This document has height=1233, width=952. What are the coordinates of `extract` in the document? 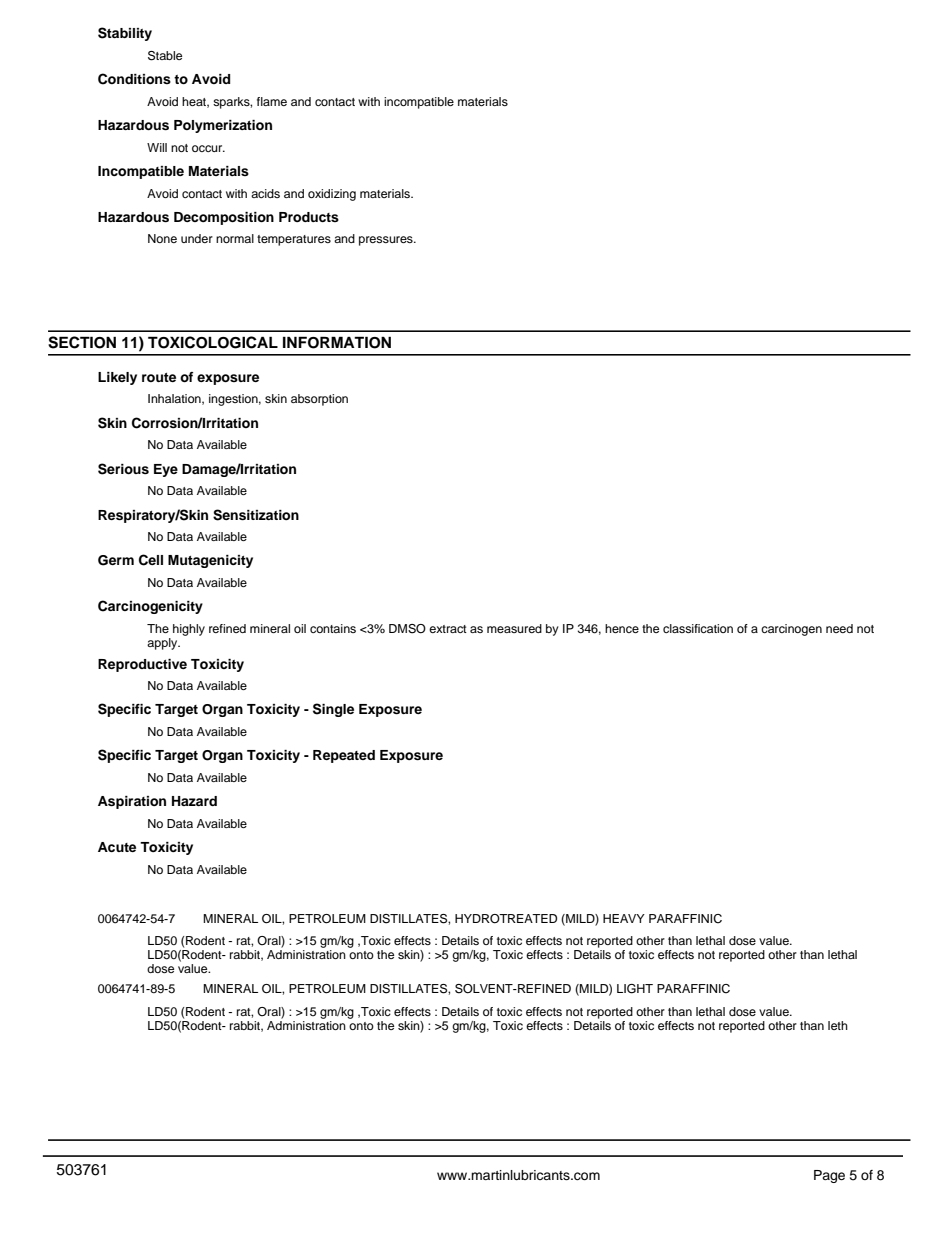 It's located at (448, 629).
